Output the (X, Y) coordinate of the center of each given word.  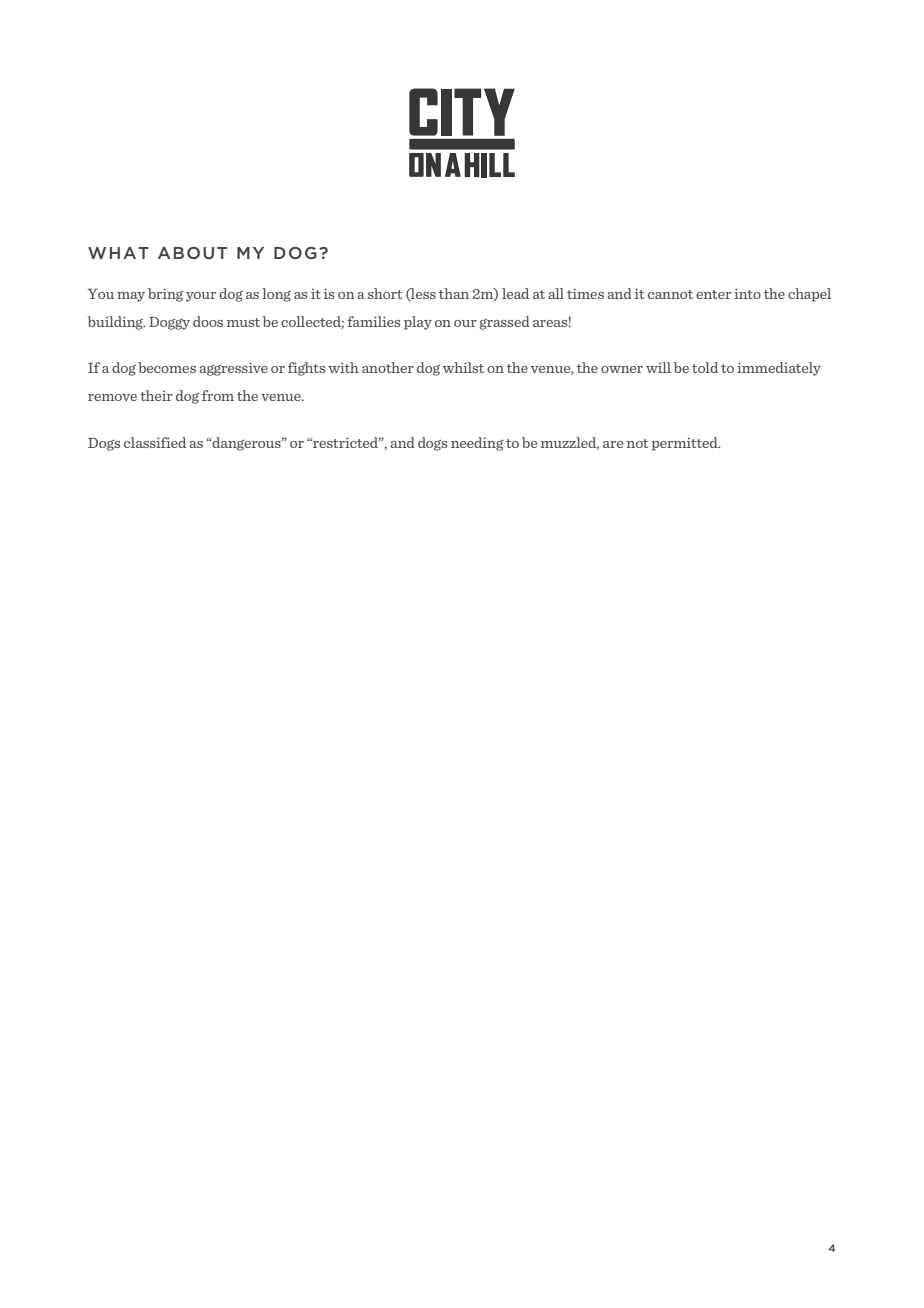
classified (155, 442)
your (201, 297)
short (385, 293)
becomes (167, 367)
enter (713, 294)
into (747, 293)
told (705, 367)
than (454, 293)
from (218, 395)
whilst (463, 367)
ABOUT (192, 253)
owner (622, 369)
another (388, 367)
